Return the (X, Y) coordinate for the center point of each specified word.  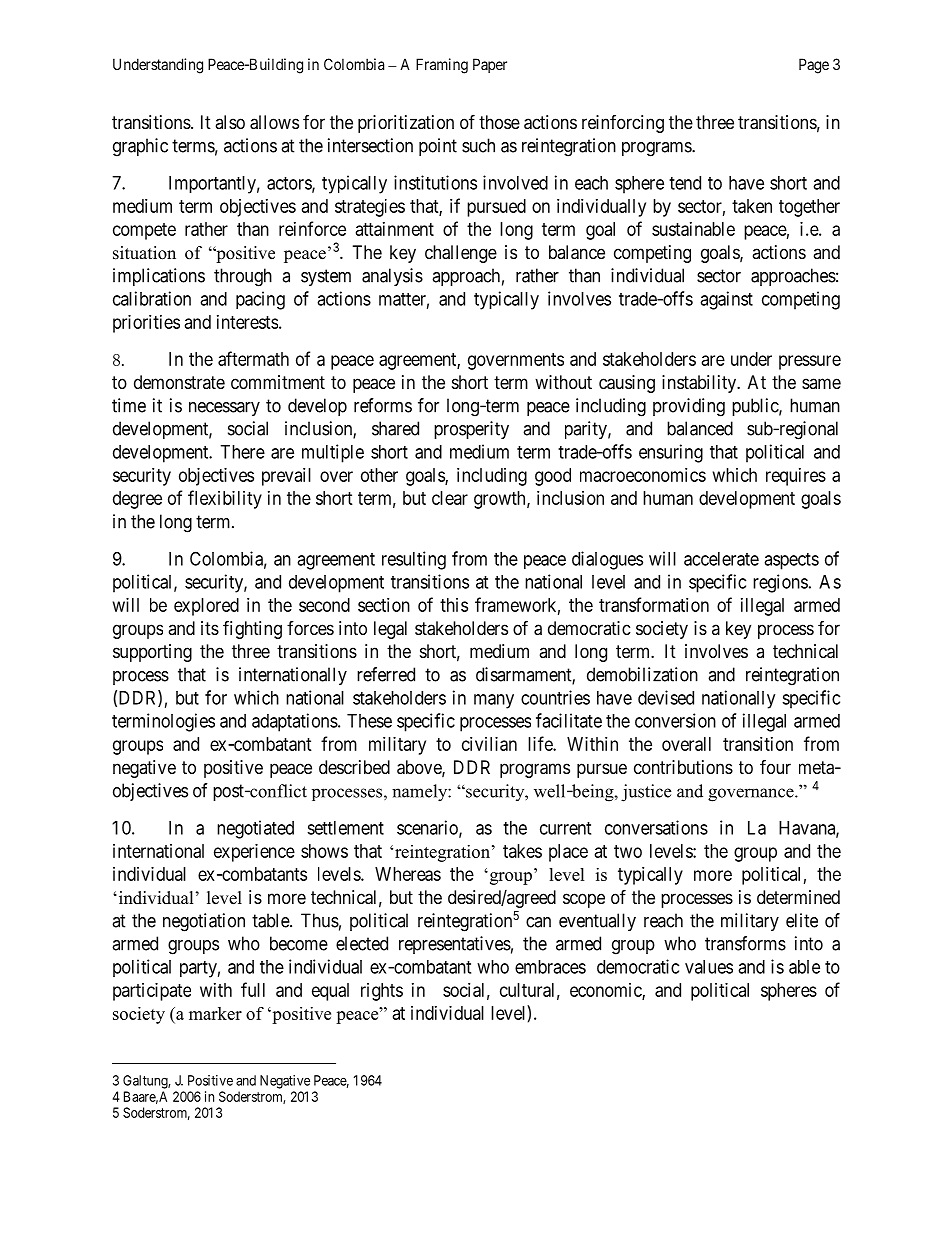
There (242, 452)
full (253, 989)
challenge (461, 254)
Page (814, 66)
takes (522, 851)
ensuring (671, 453)
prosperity (471, 430)
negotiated (255, 829)
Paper (490, 65)
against (726, 300)
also (230, 122)
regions (780, 583)
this (454, 605)
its (210, 628)
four (775, 766)
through (243, 277)
